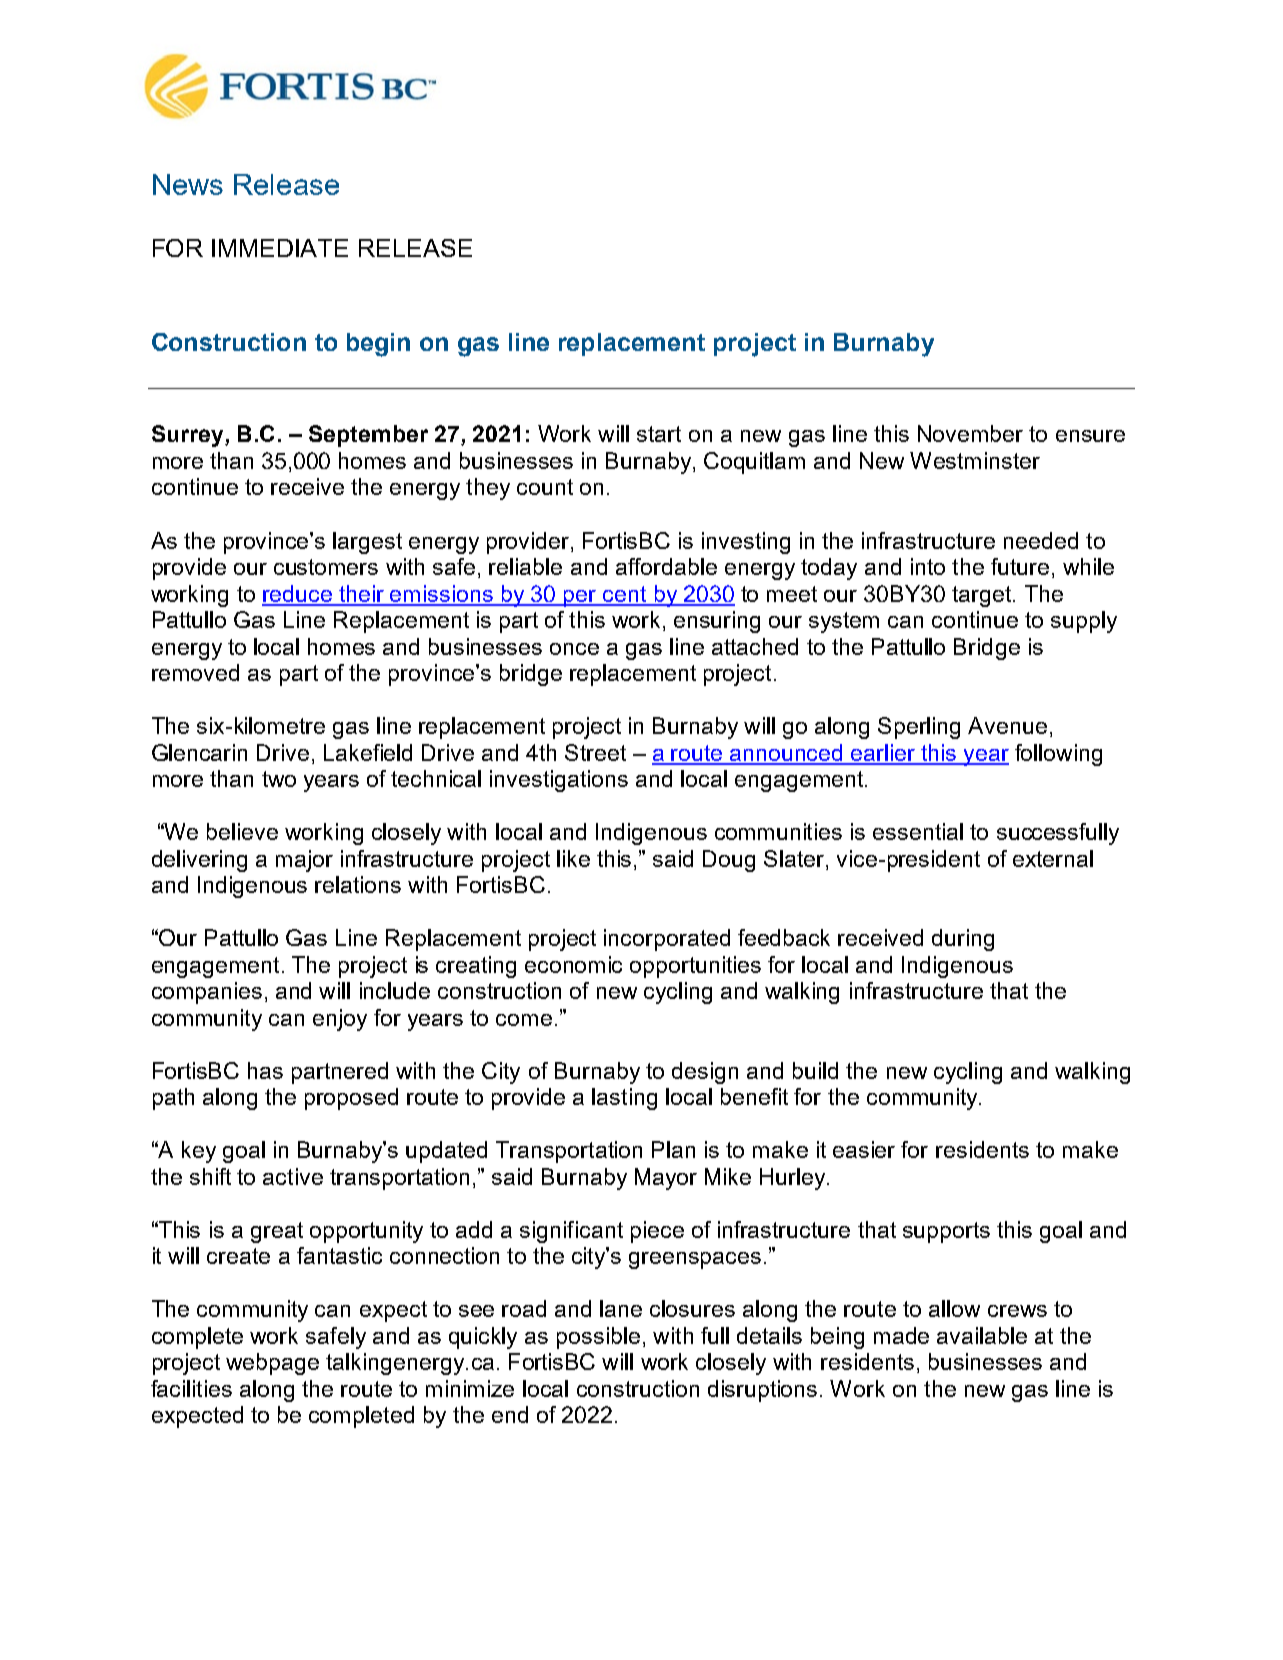 Image resolution: width=1283 pixels, height=1660 pixels. What do you see at coordinates (272, 1364) in the screenshot?
I see `webpage` at bounding box center [272, 1364].
